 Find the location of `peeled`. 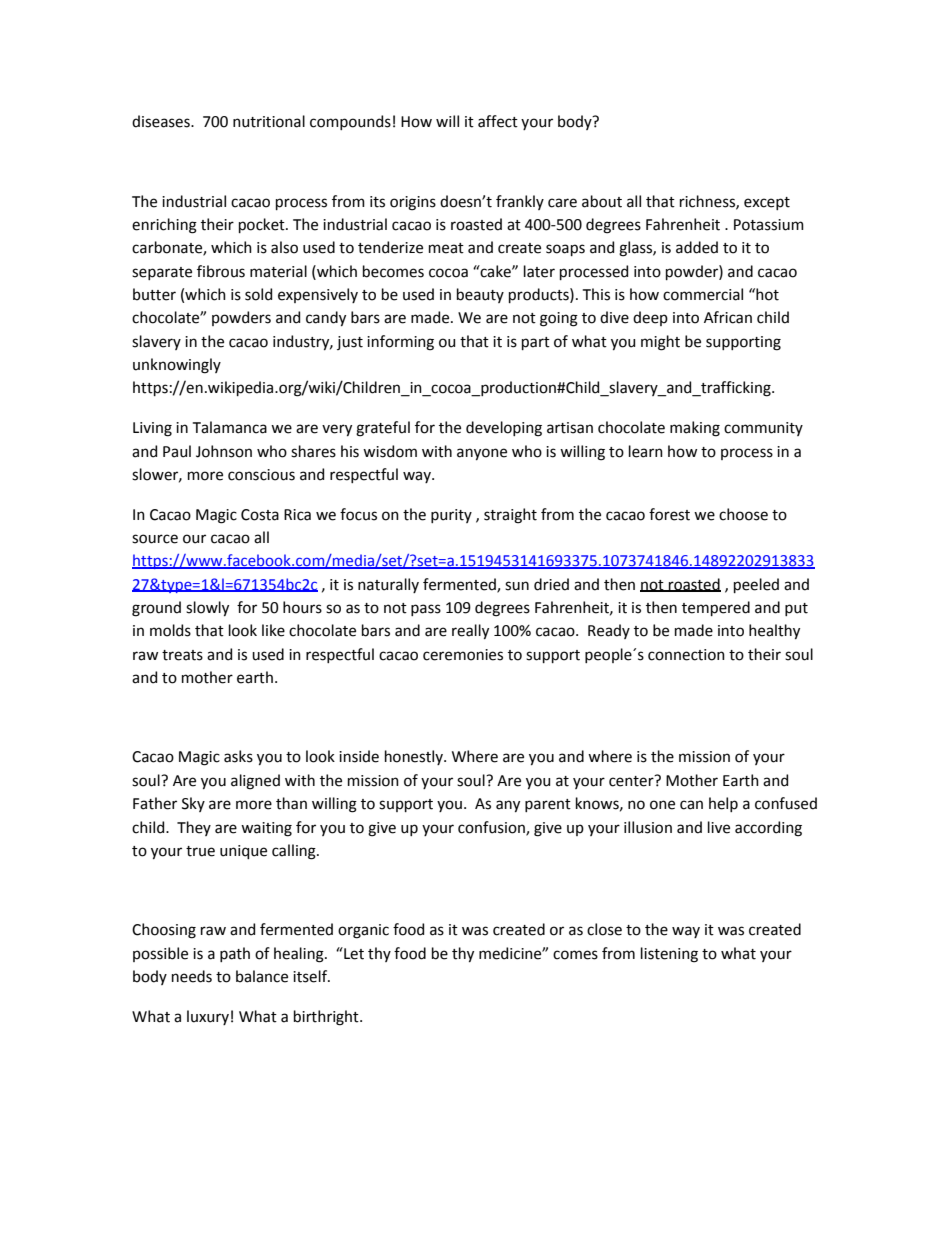

peeled is located at coordinates (756, 585).
